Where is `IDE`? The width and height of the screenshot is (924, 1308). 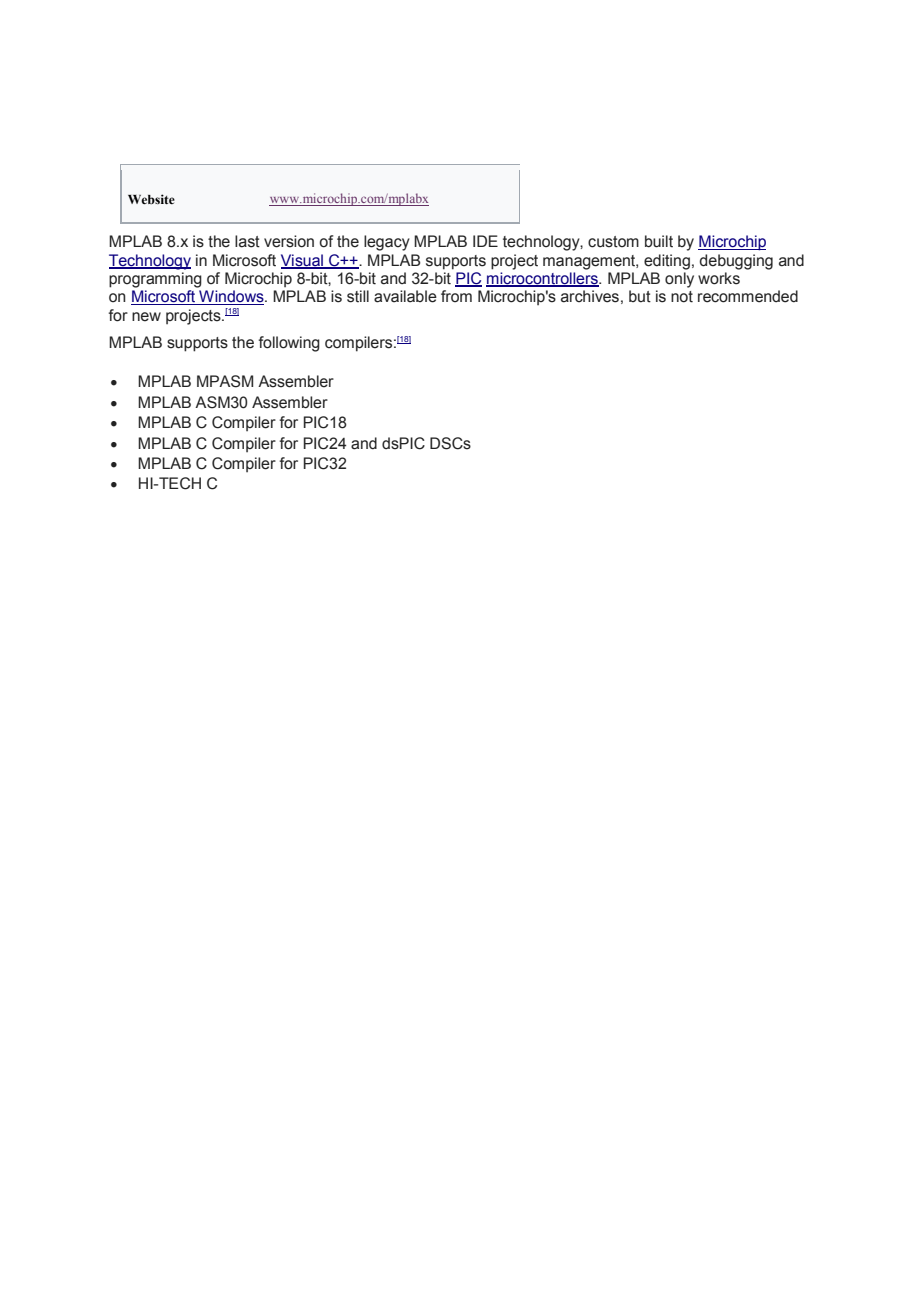
IDE is located at coordinates (485, 241).
